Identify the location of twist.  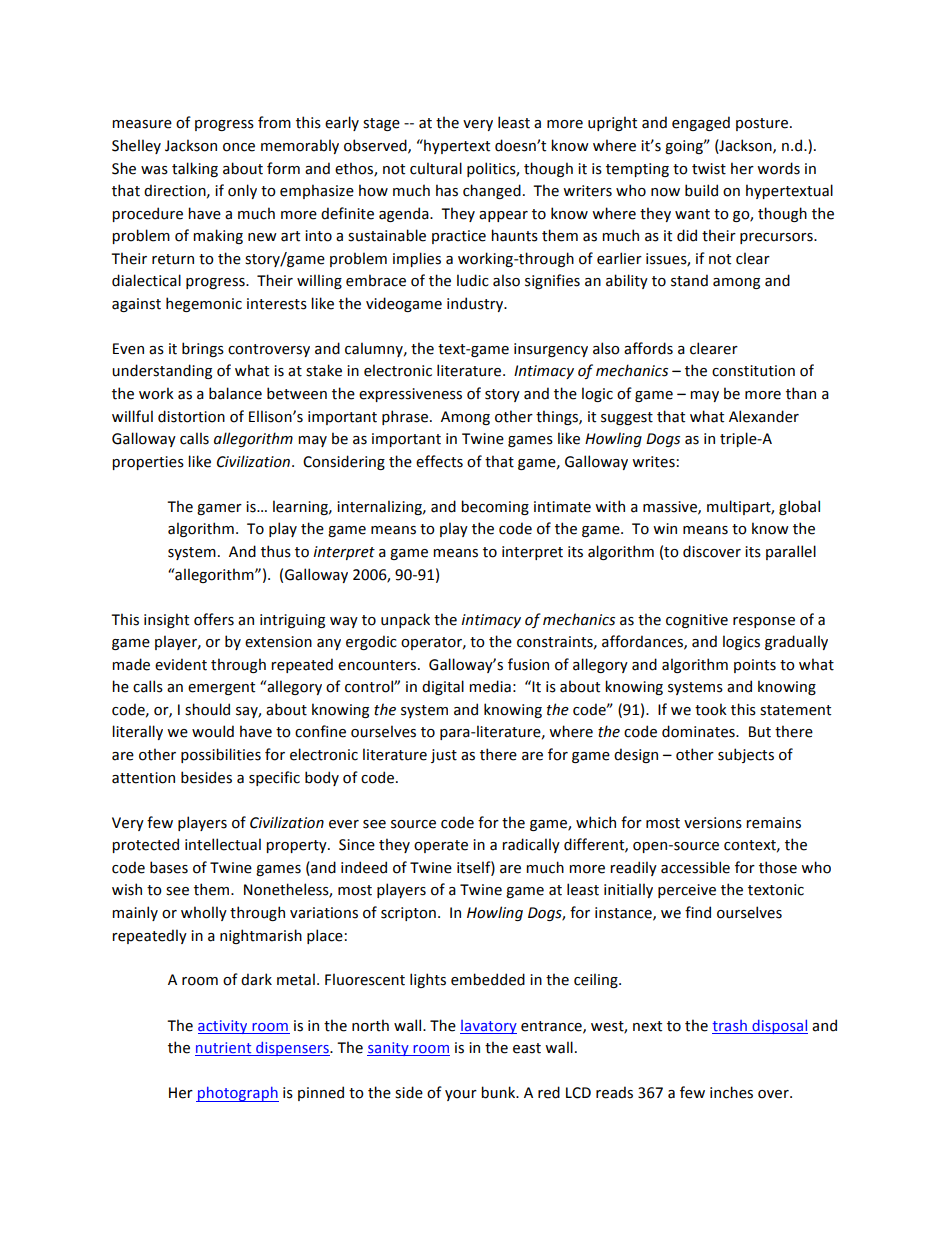
(709, 169).
